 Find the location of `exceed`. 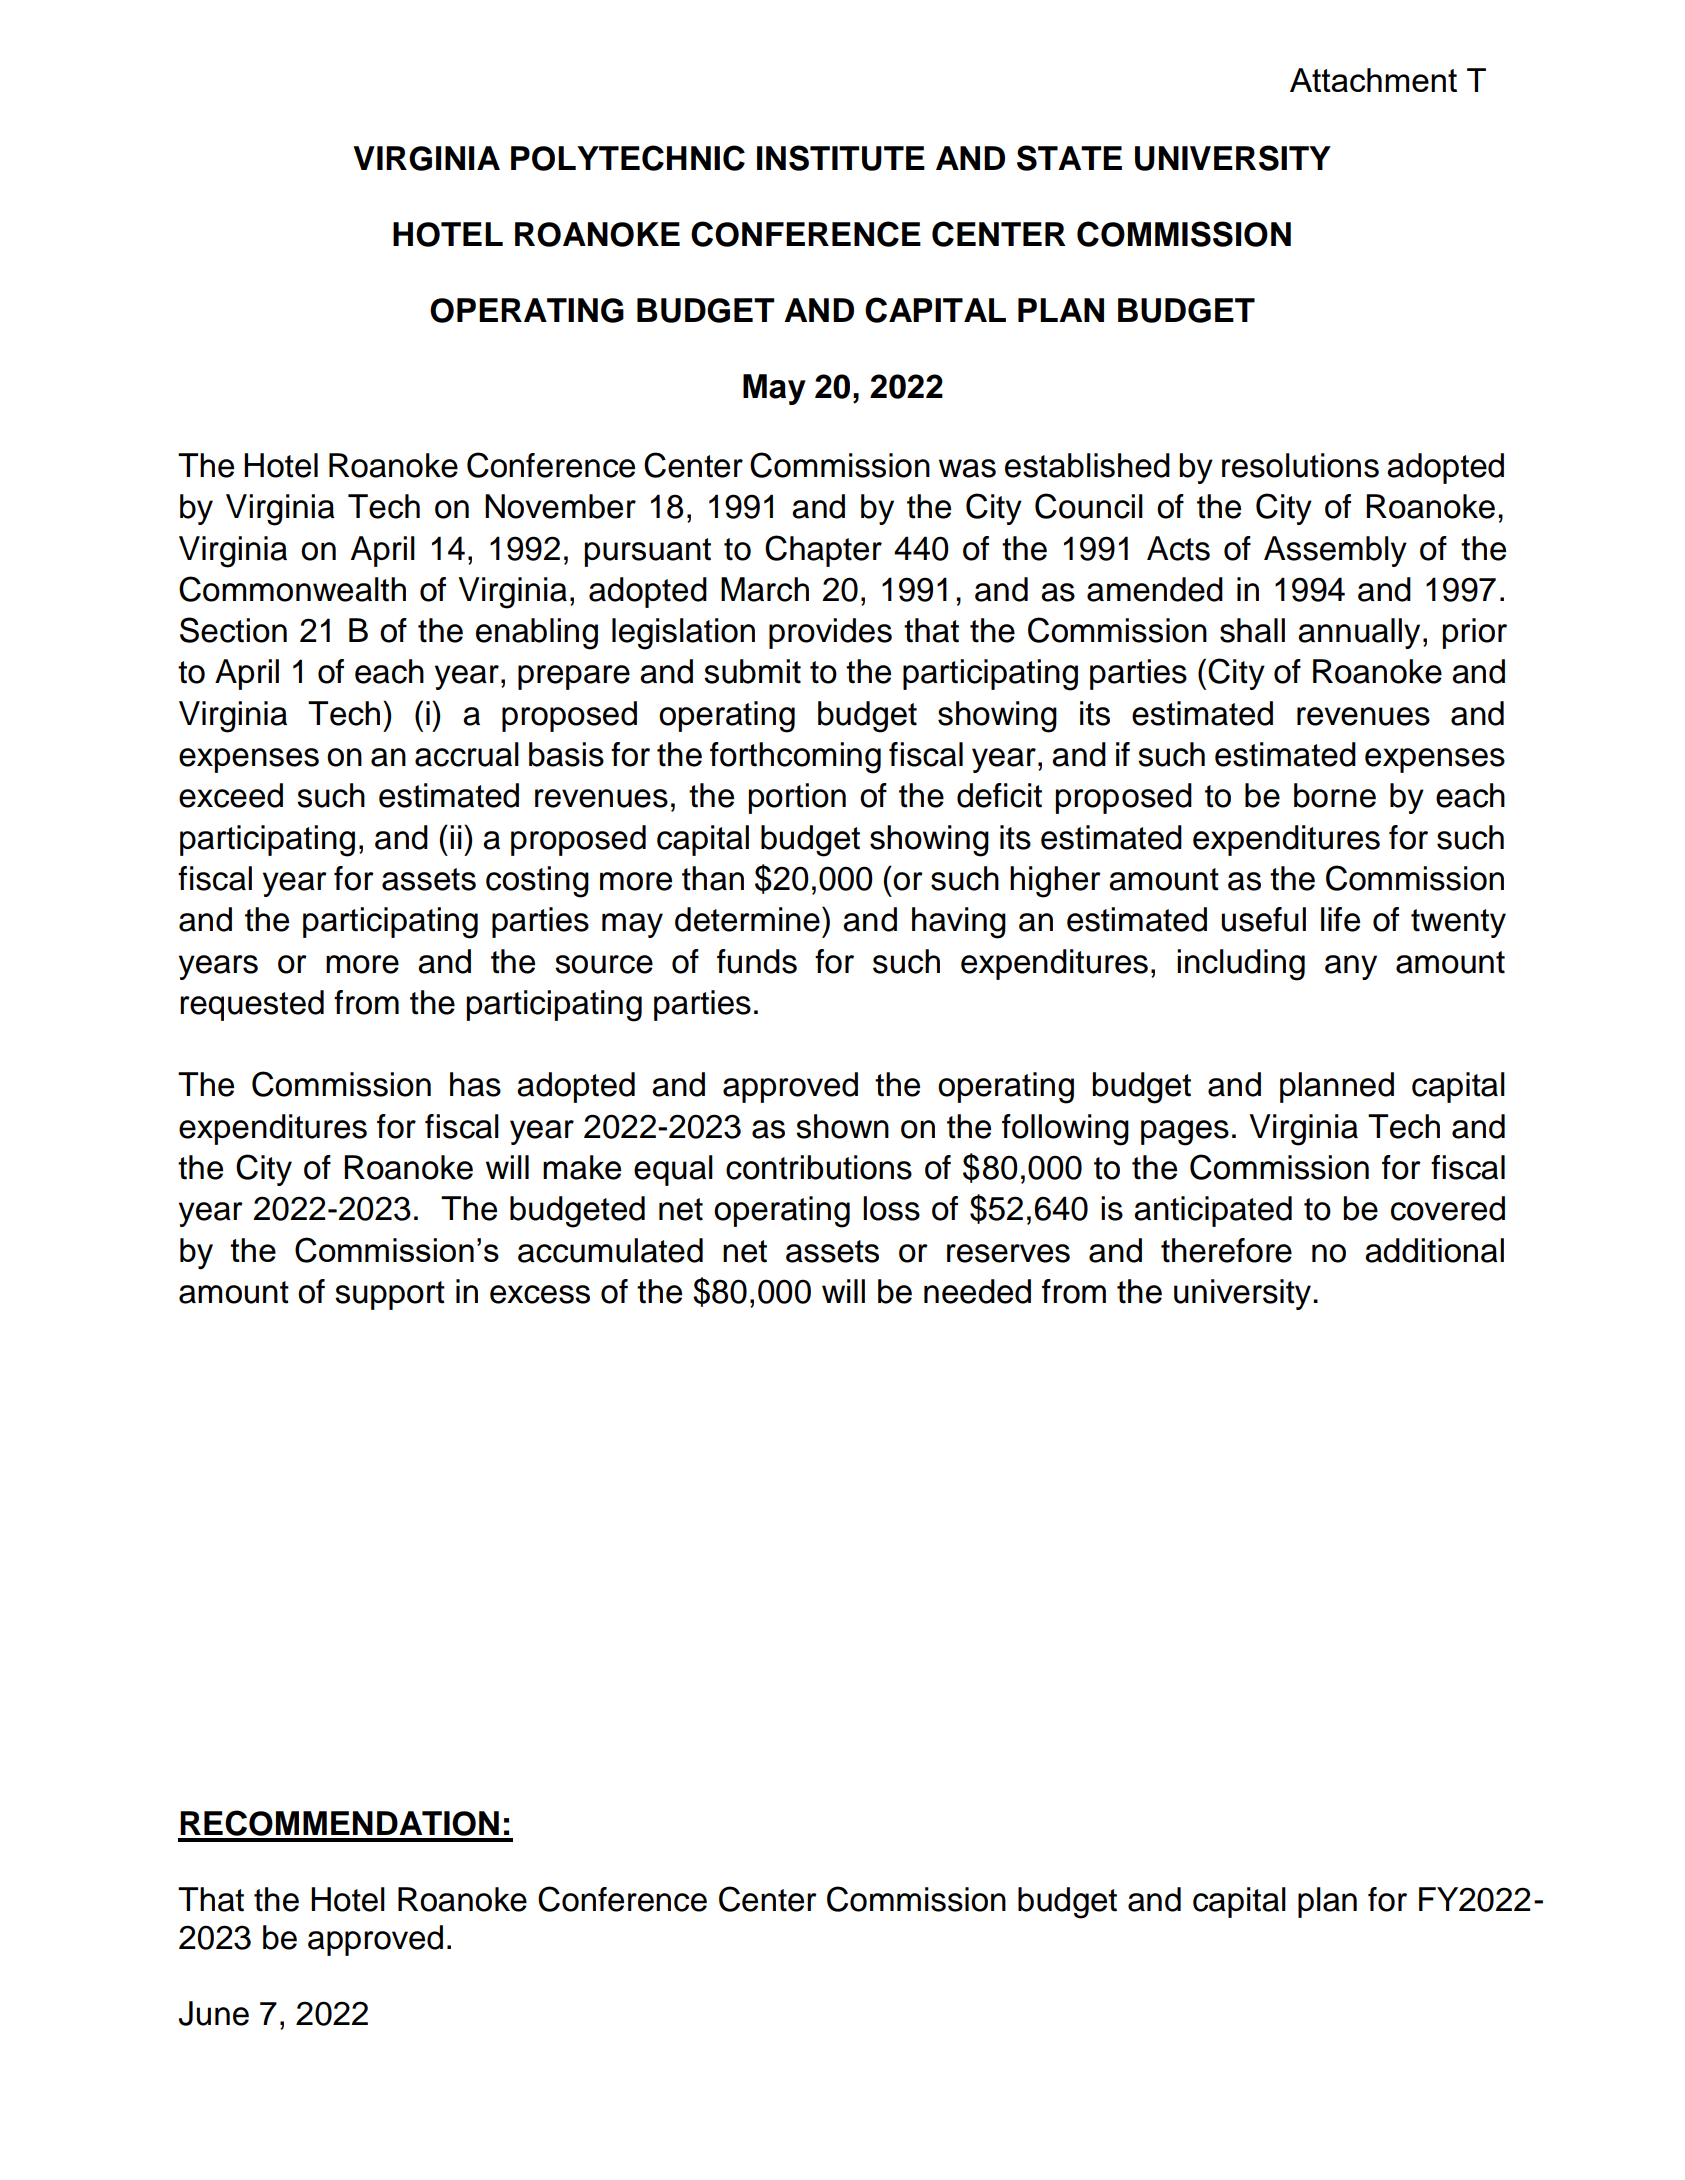

exceed is located at coordinates (231, 795).
